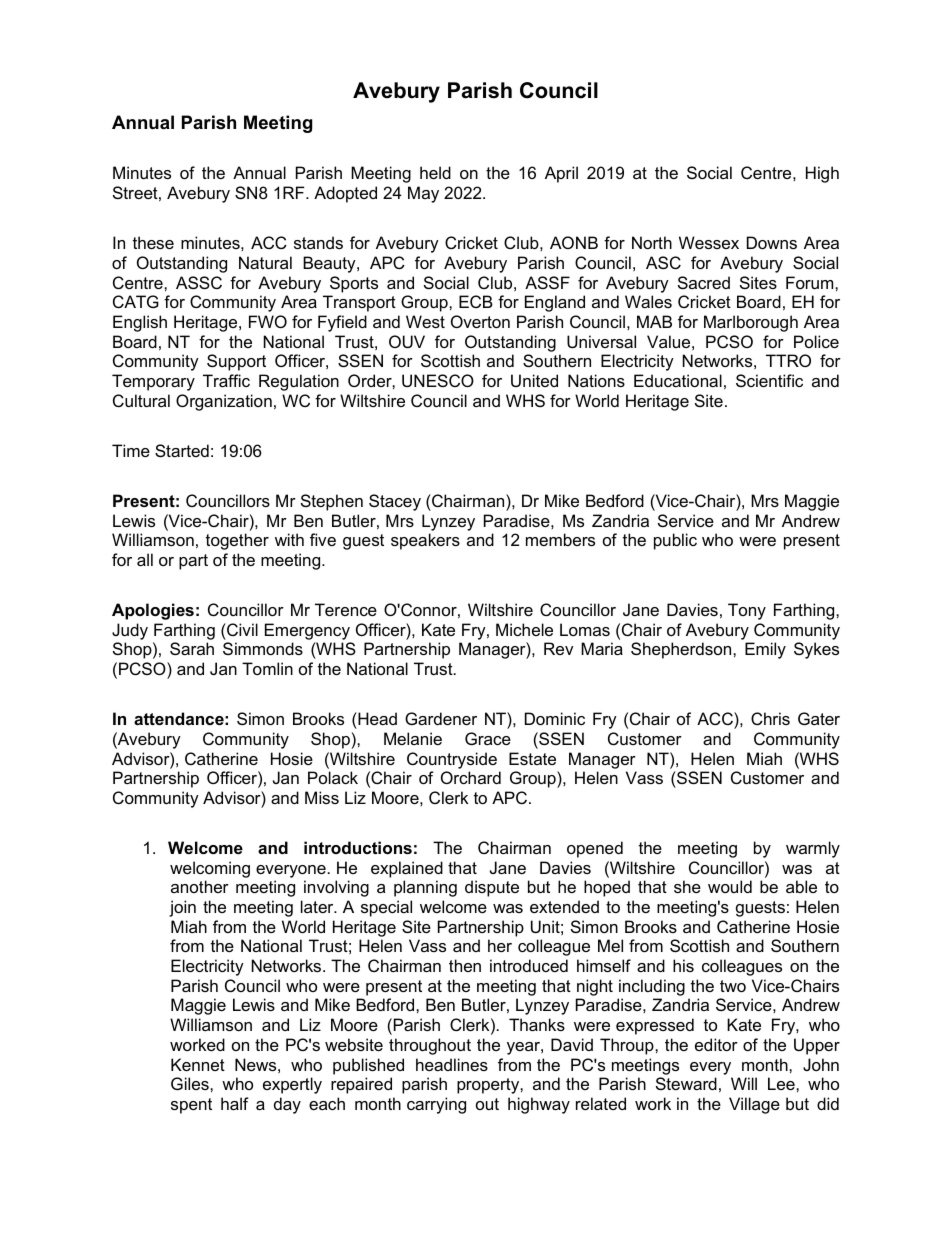 This page has width=952, height=1233. I want to click on Downs, so click(772, 242).
